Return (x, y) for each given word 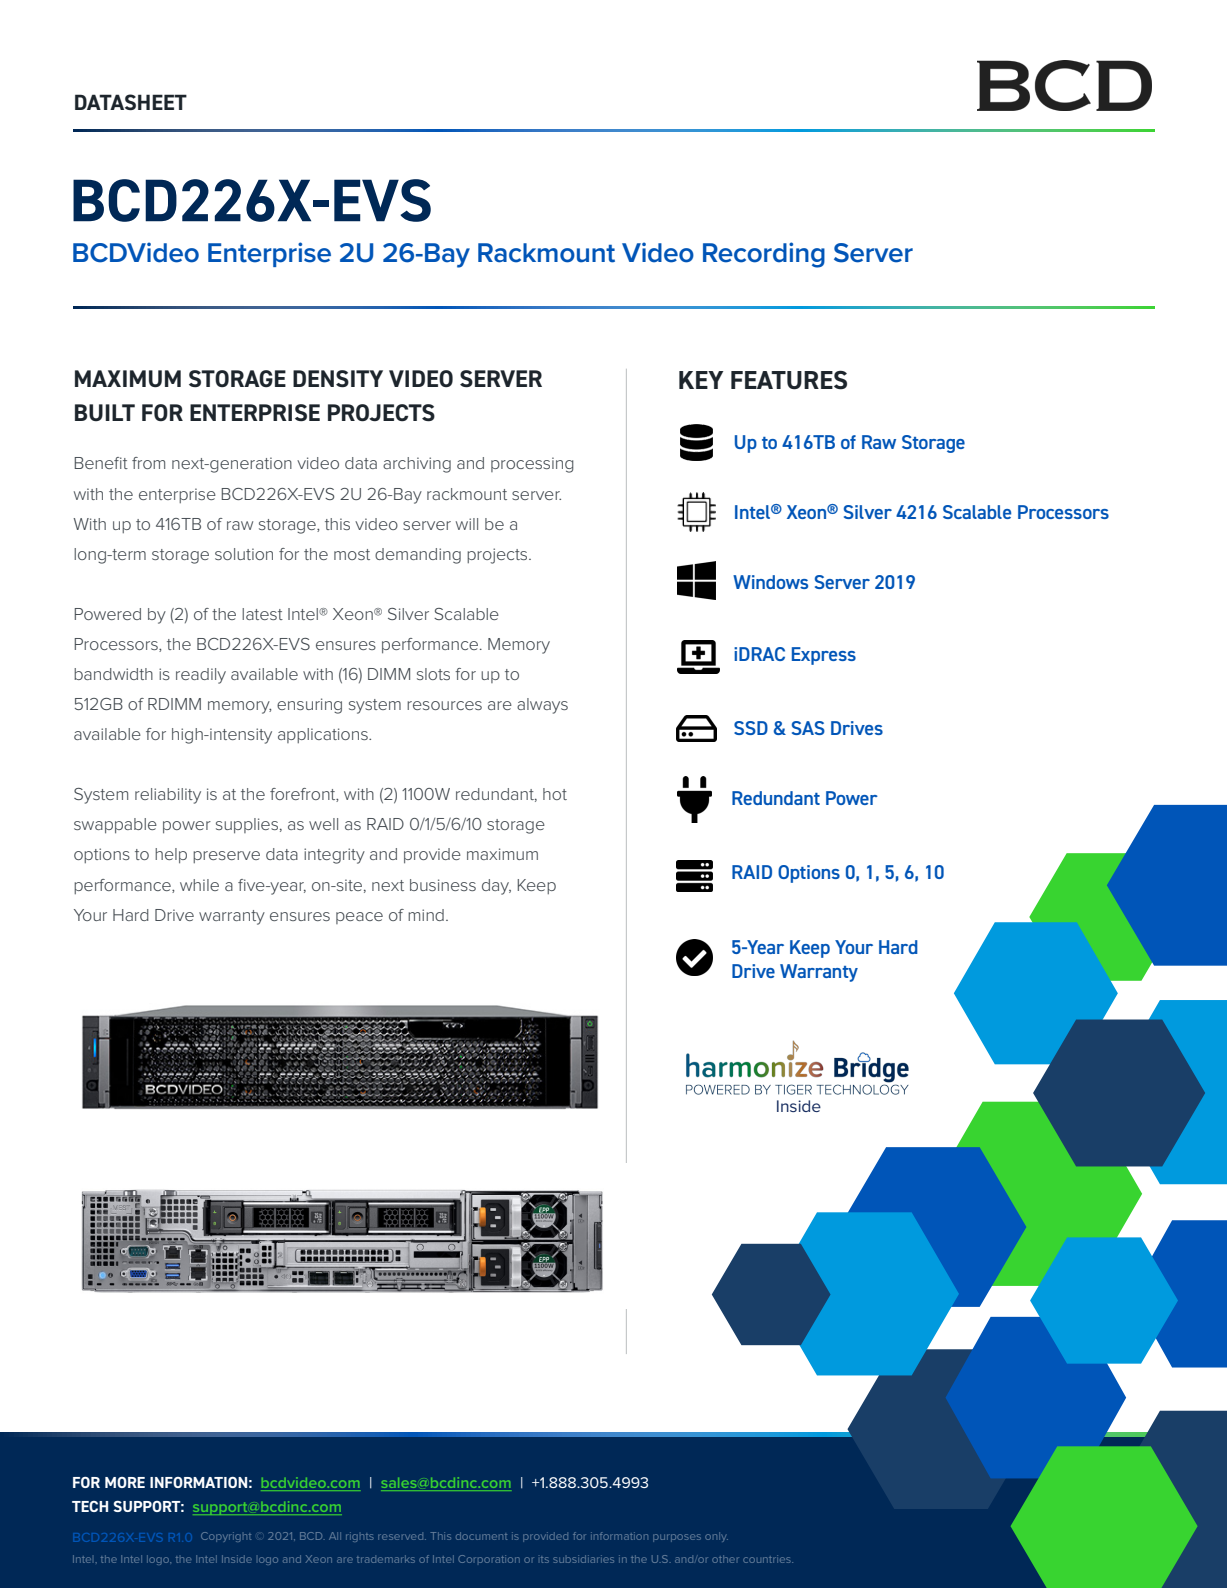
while (199, 885)
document (481, 1536)
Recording (764, 255)
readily (201, 676)
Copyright (226, 1537)
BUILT (105, 412)
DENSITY (338, 379)
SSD (751, 728)
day (496, 887)
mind (426, 915)
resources (444, 705)
